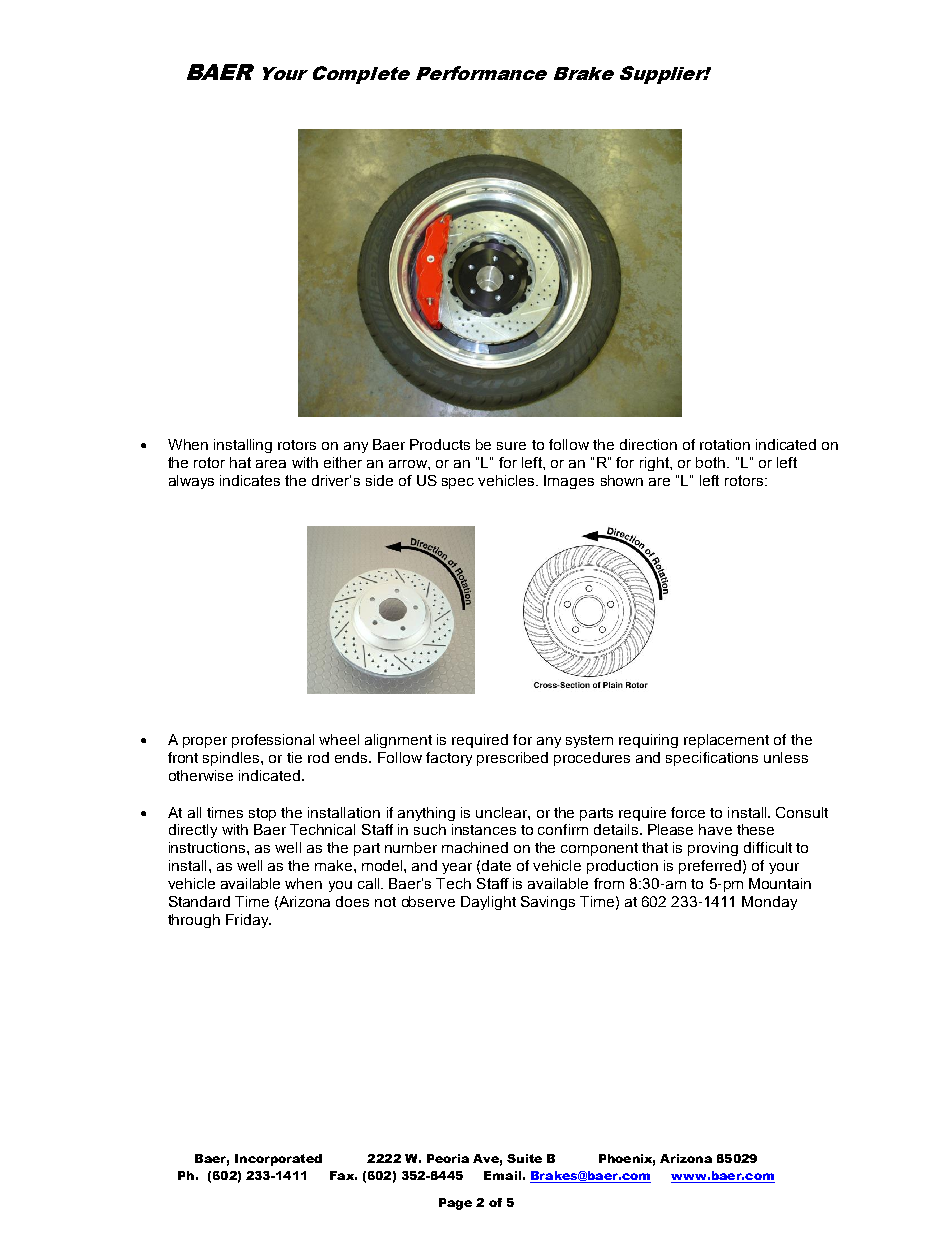  Describe the element at coordinates (769, 903) in the page. I see `Monday` at that location.
